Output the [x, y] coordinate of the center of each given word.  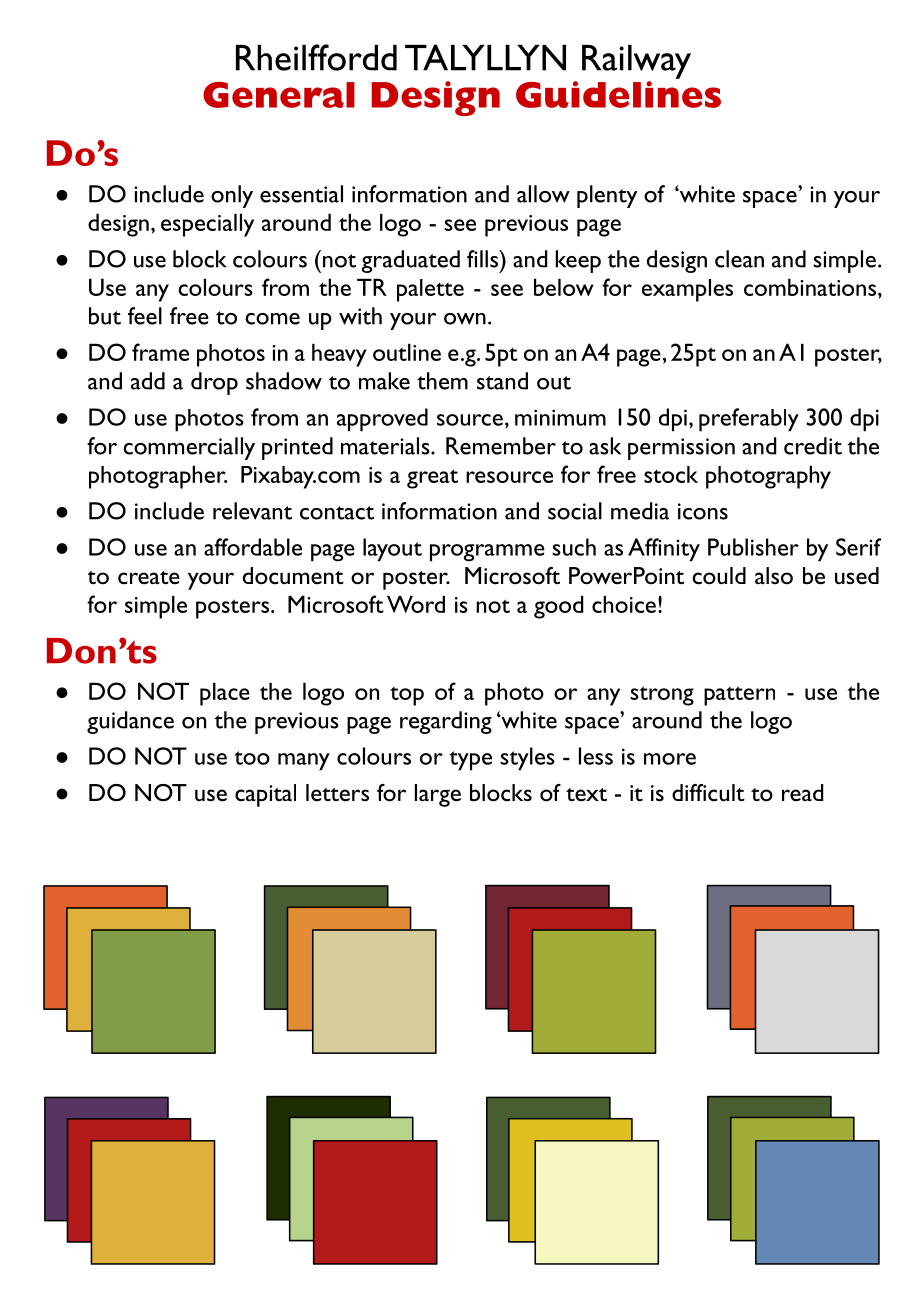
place [225, 694]
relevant [252, 511]
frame [160, 352]
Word [416, 604]
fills [484, 259]
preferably [749, 420]
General [279, 95]
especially [207, 225]
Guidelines [618, 93]
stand [502, 381]
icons [703, 511]
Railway [636, 62]
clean [739, 259]
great [432, 479]
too [252, 758]
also [774, 576]
